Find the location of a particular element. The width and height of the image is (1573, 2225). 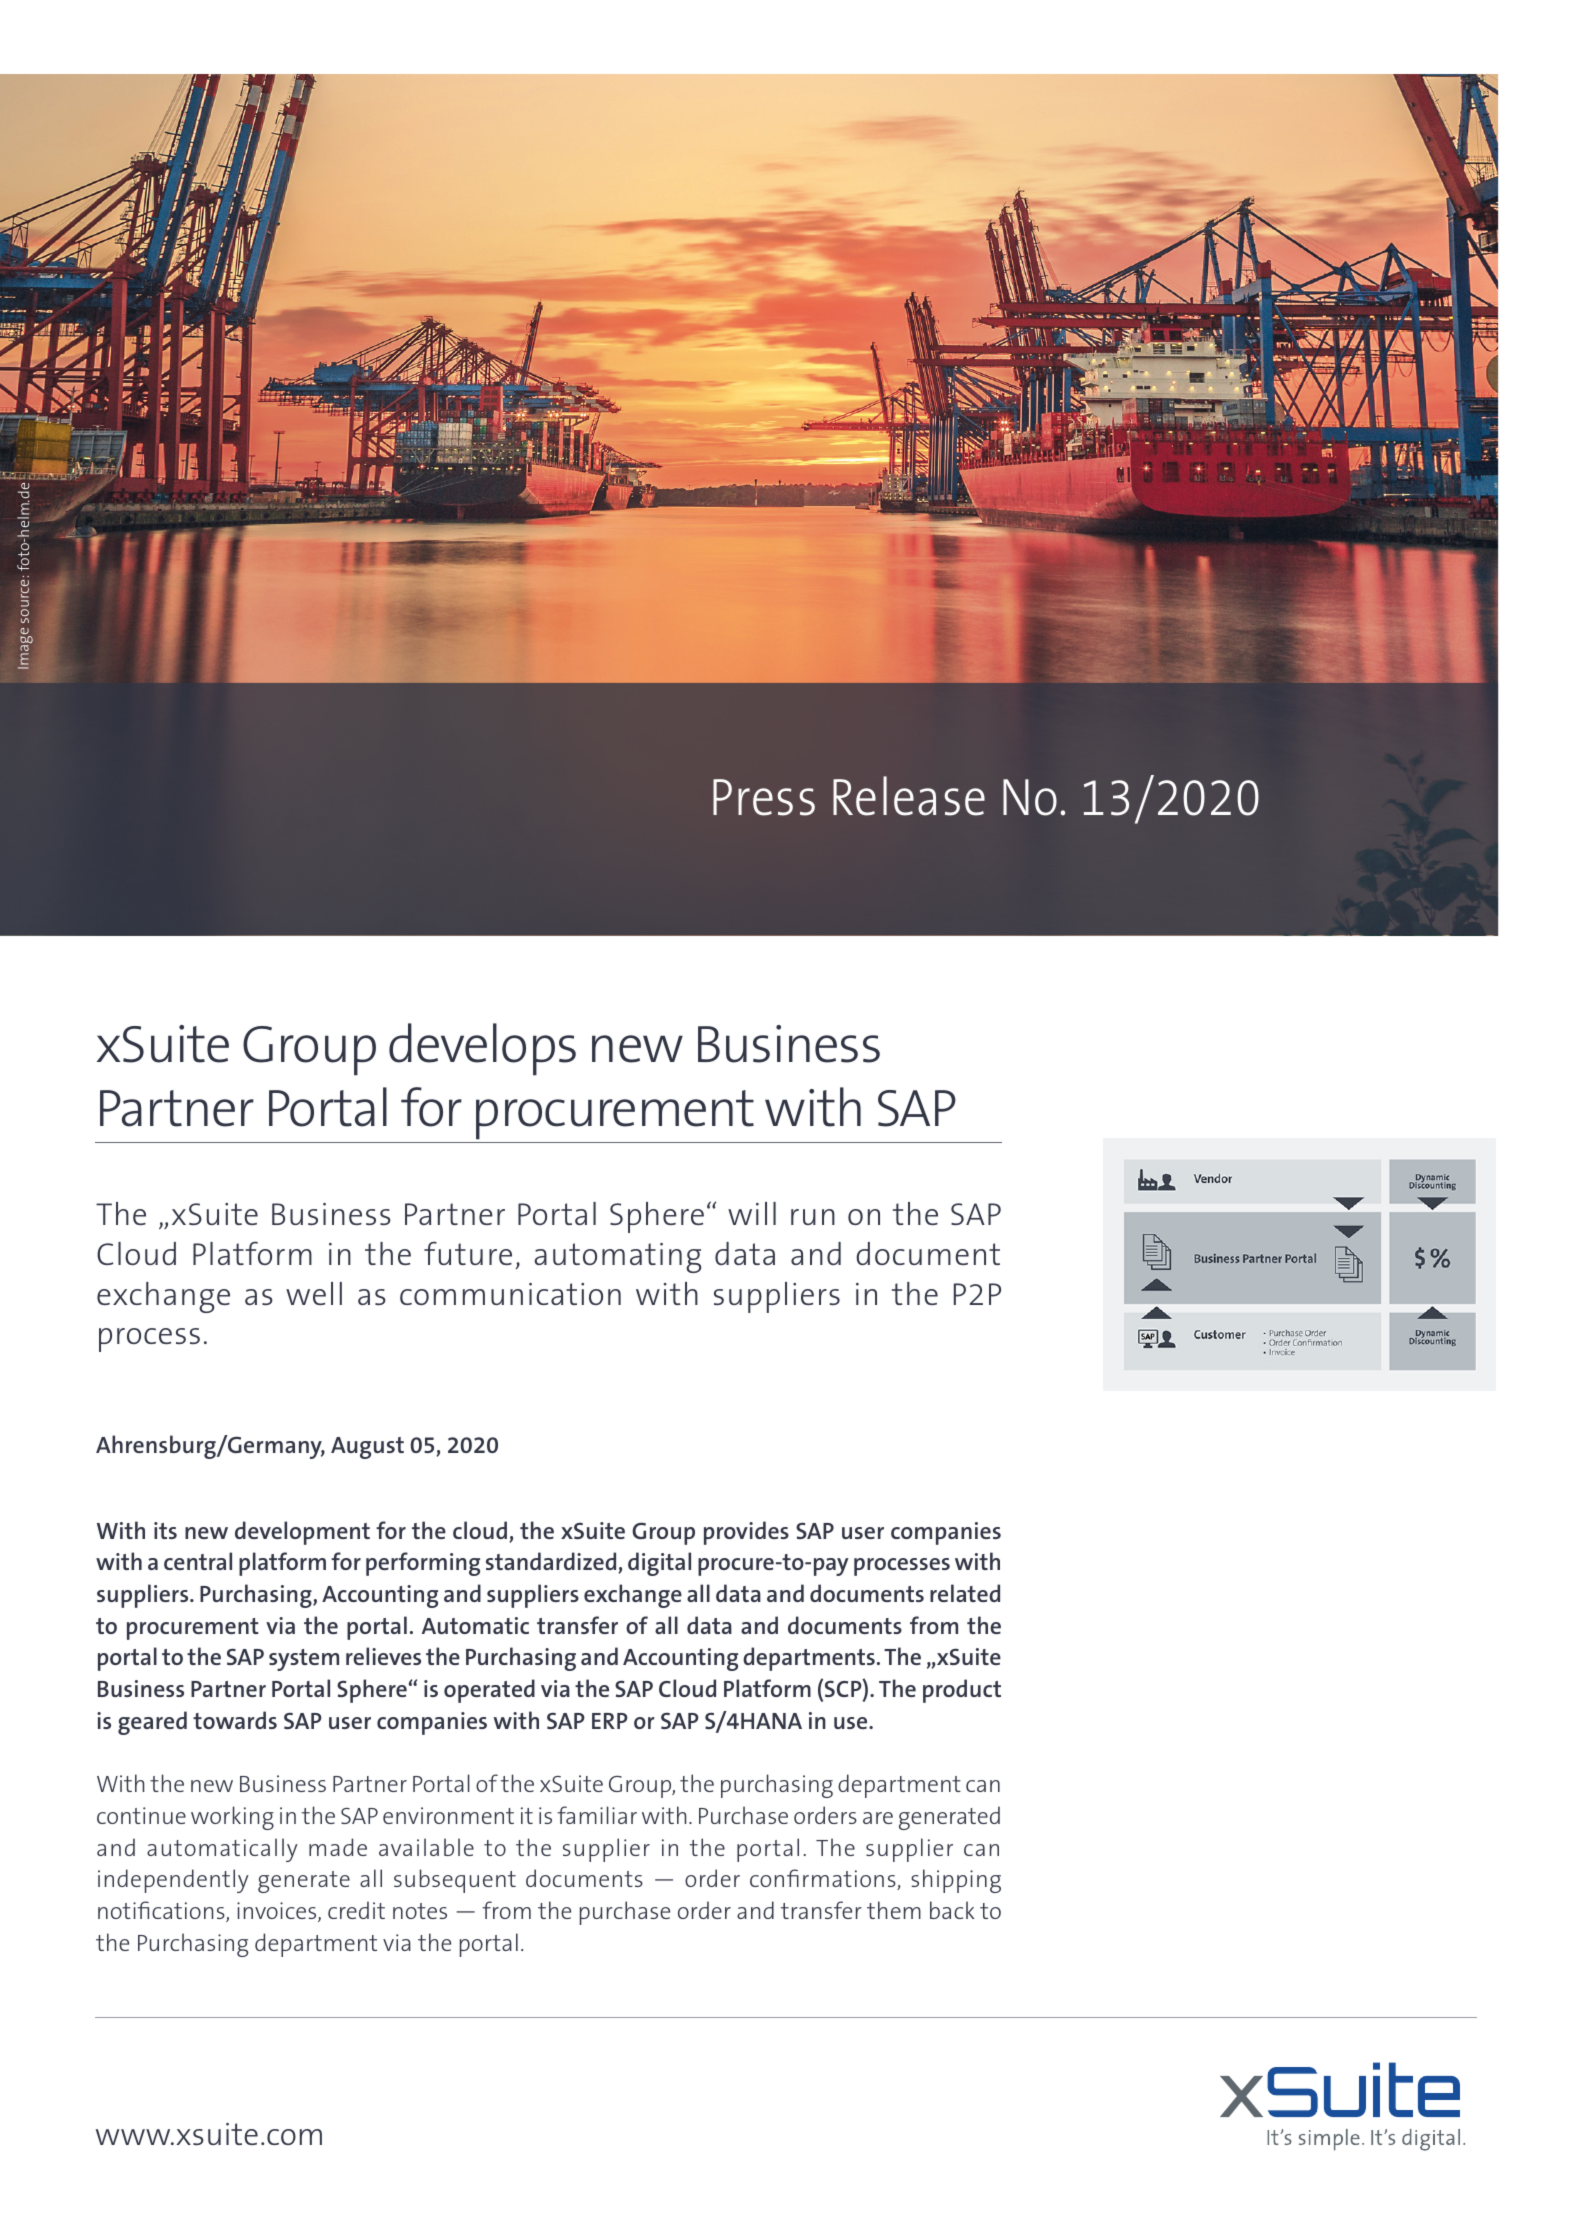

invoices is located at coordinates (278, 1912).
